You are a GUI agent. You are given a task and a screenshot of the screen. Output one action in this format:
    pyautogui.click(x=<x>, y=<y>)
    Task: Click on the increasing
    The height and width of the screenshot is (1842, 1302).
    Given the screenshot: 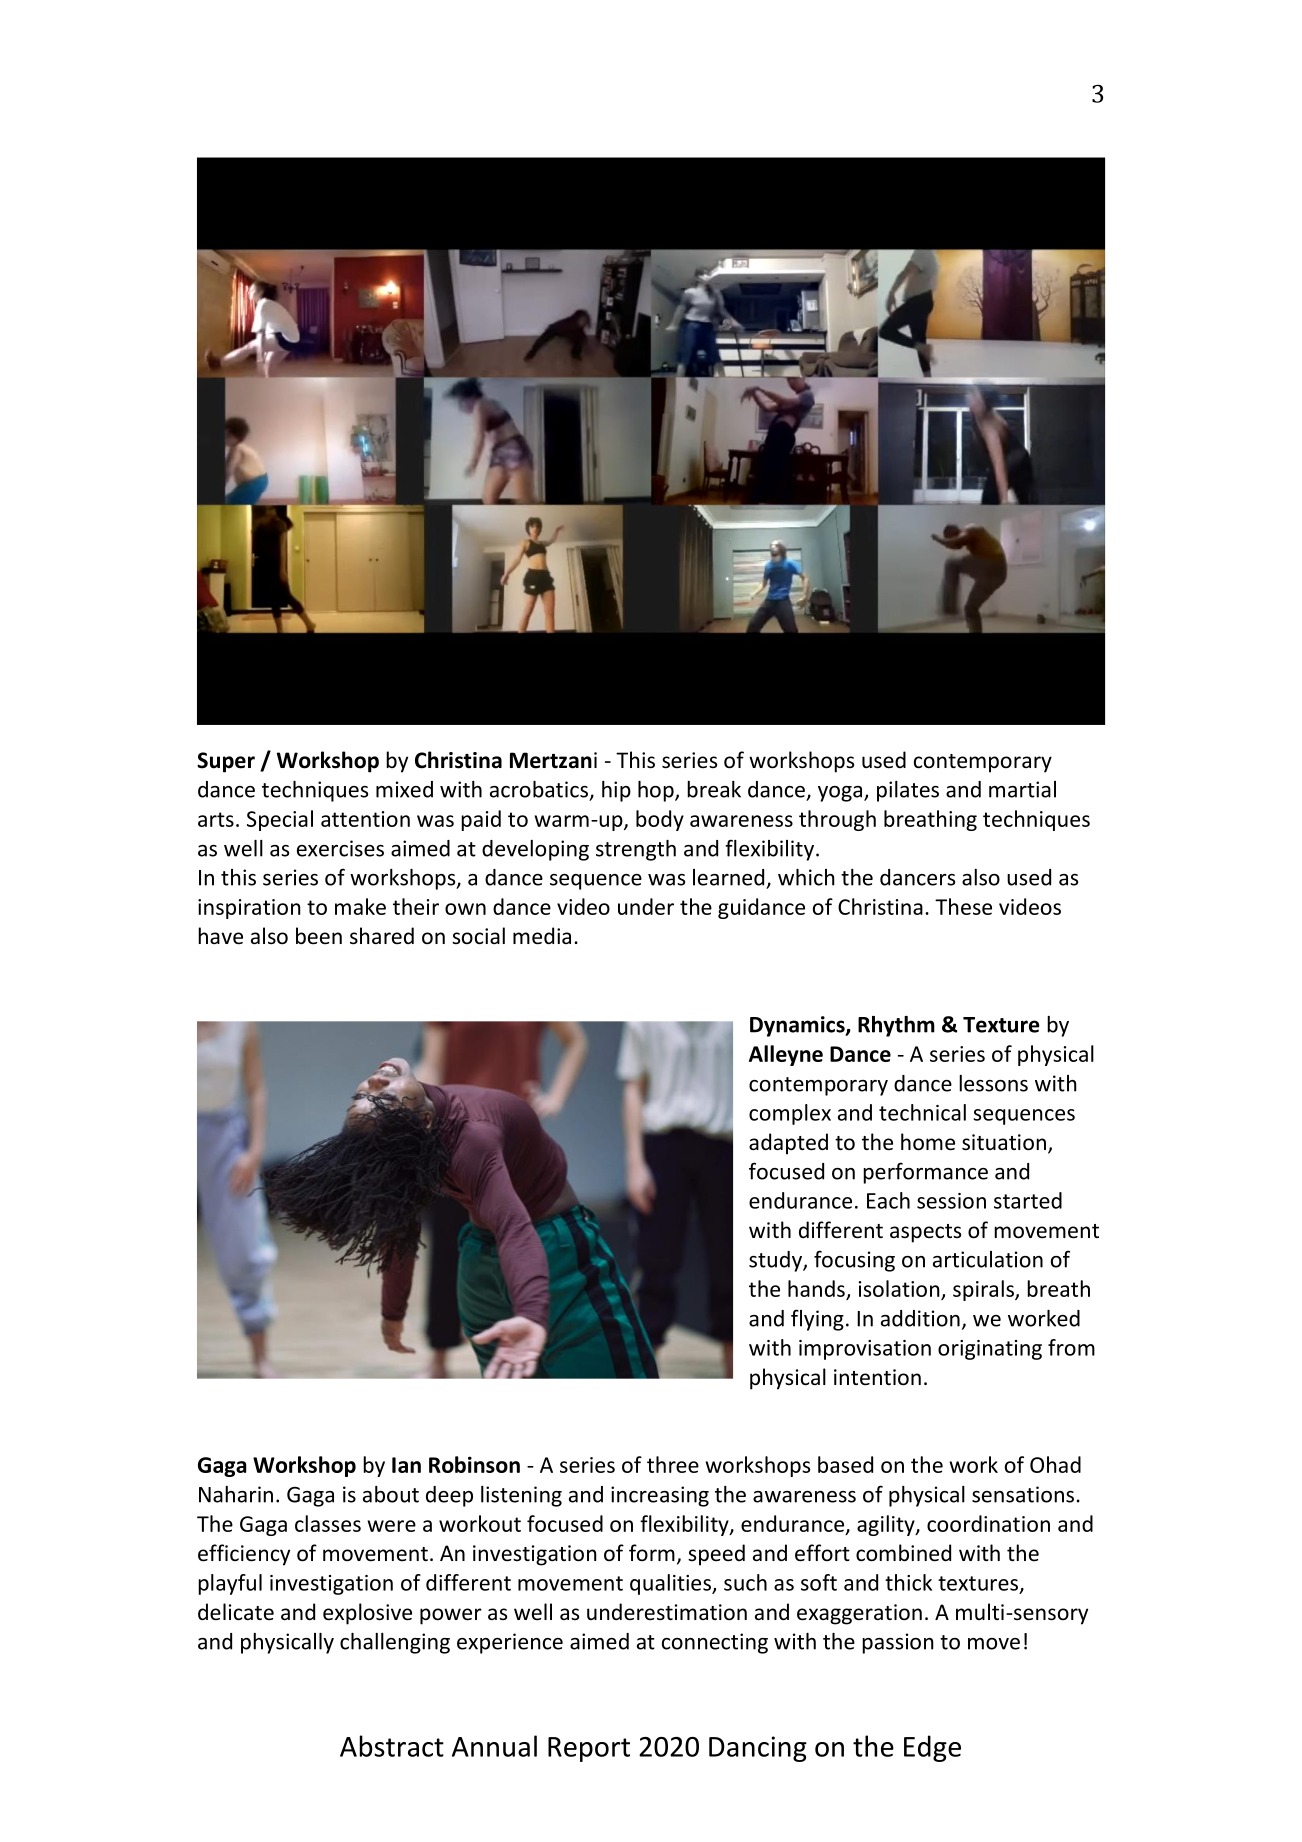 What is the action you would take?
    pyautogui.click(x=660, y=1496)
